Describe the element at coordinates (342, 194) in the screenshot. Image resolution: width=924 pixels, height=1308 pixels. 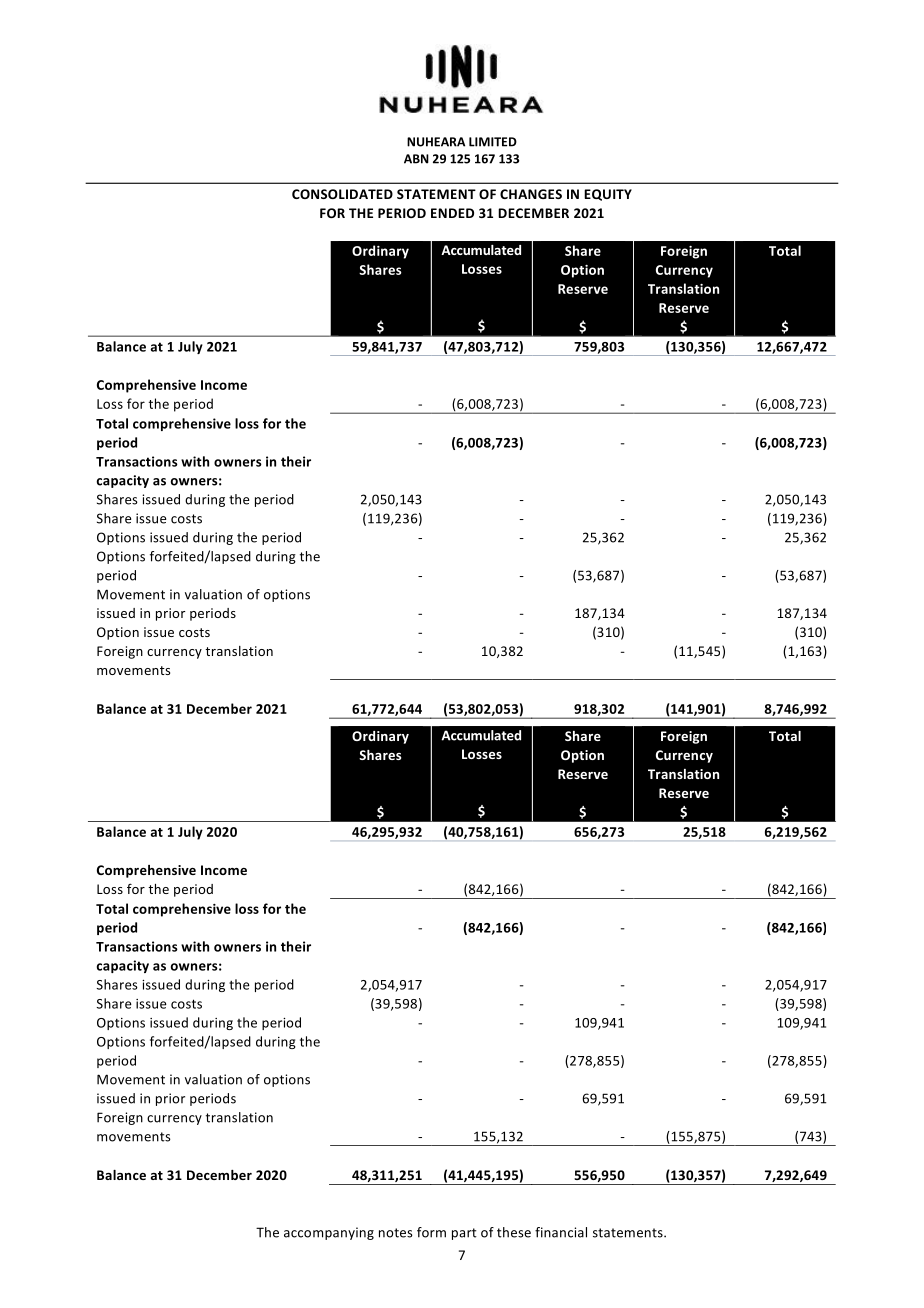
I see `CONSOLIDATED` at that location.
